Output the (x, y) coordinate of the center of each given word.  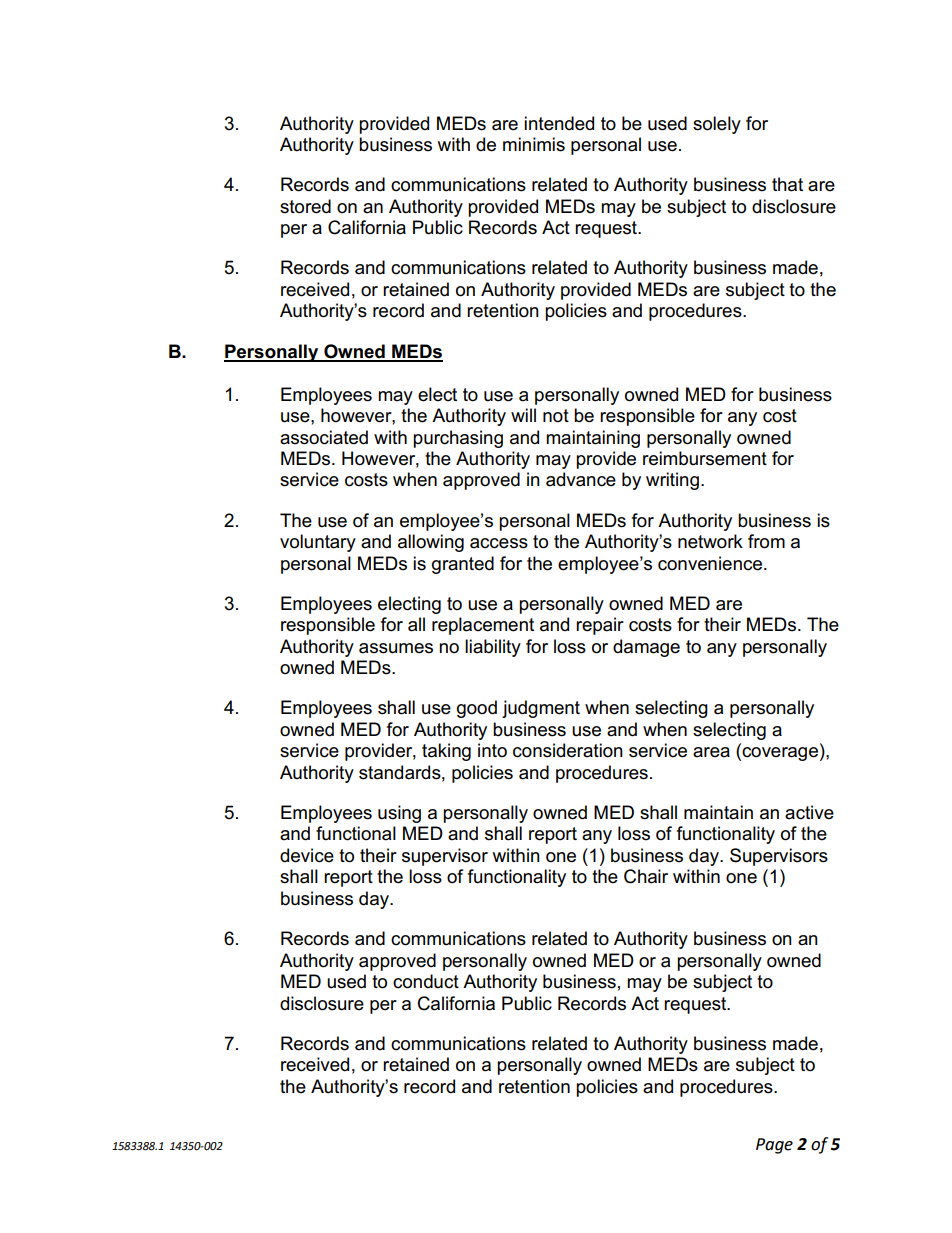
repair (600, 626)
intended (559, 123)
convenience (711, 563)
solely (717, 125)
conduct (426, 981)
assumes (396, 648)
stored (305, 206)
